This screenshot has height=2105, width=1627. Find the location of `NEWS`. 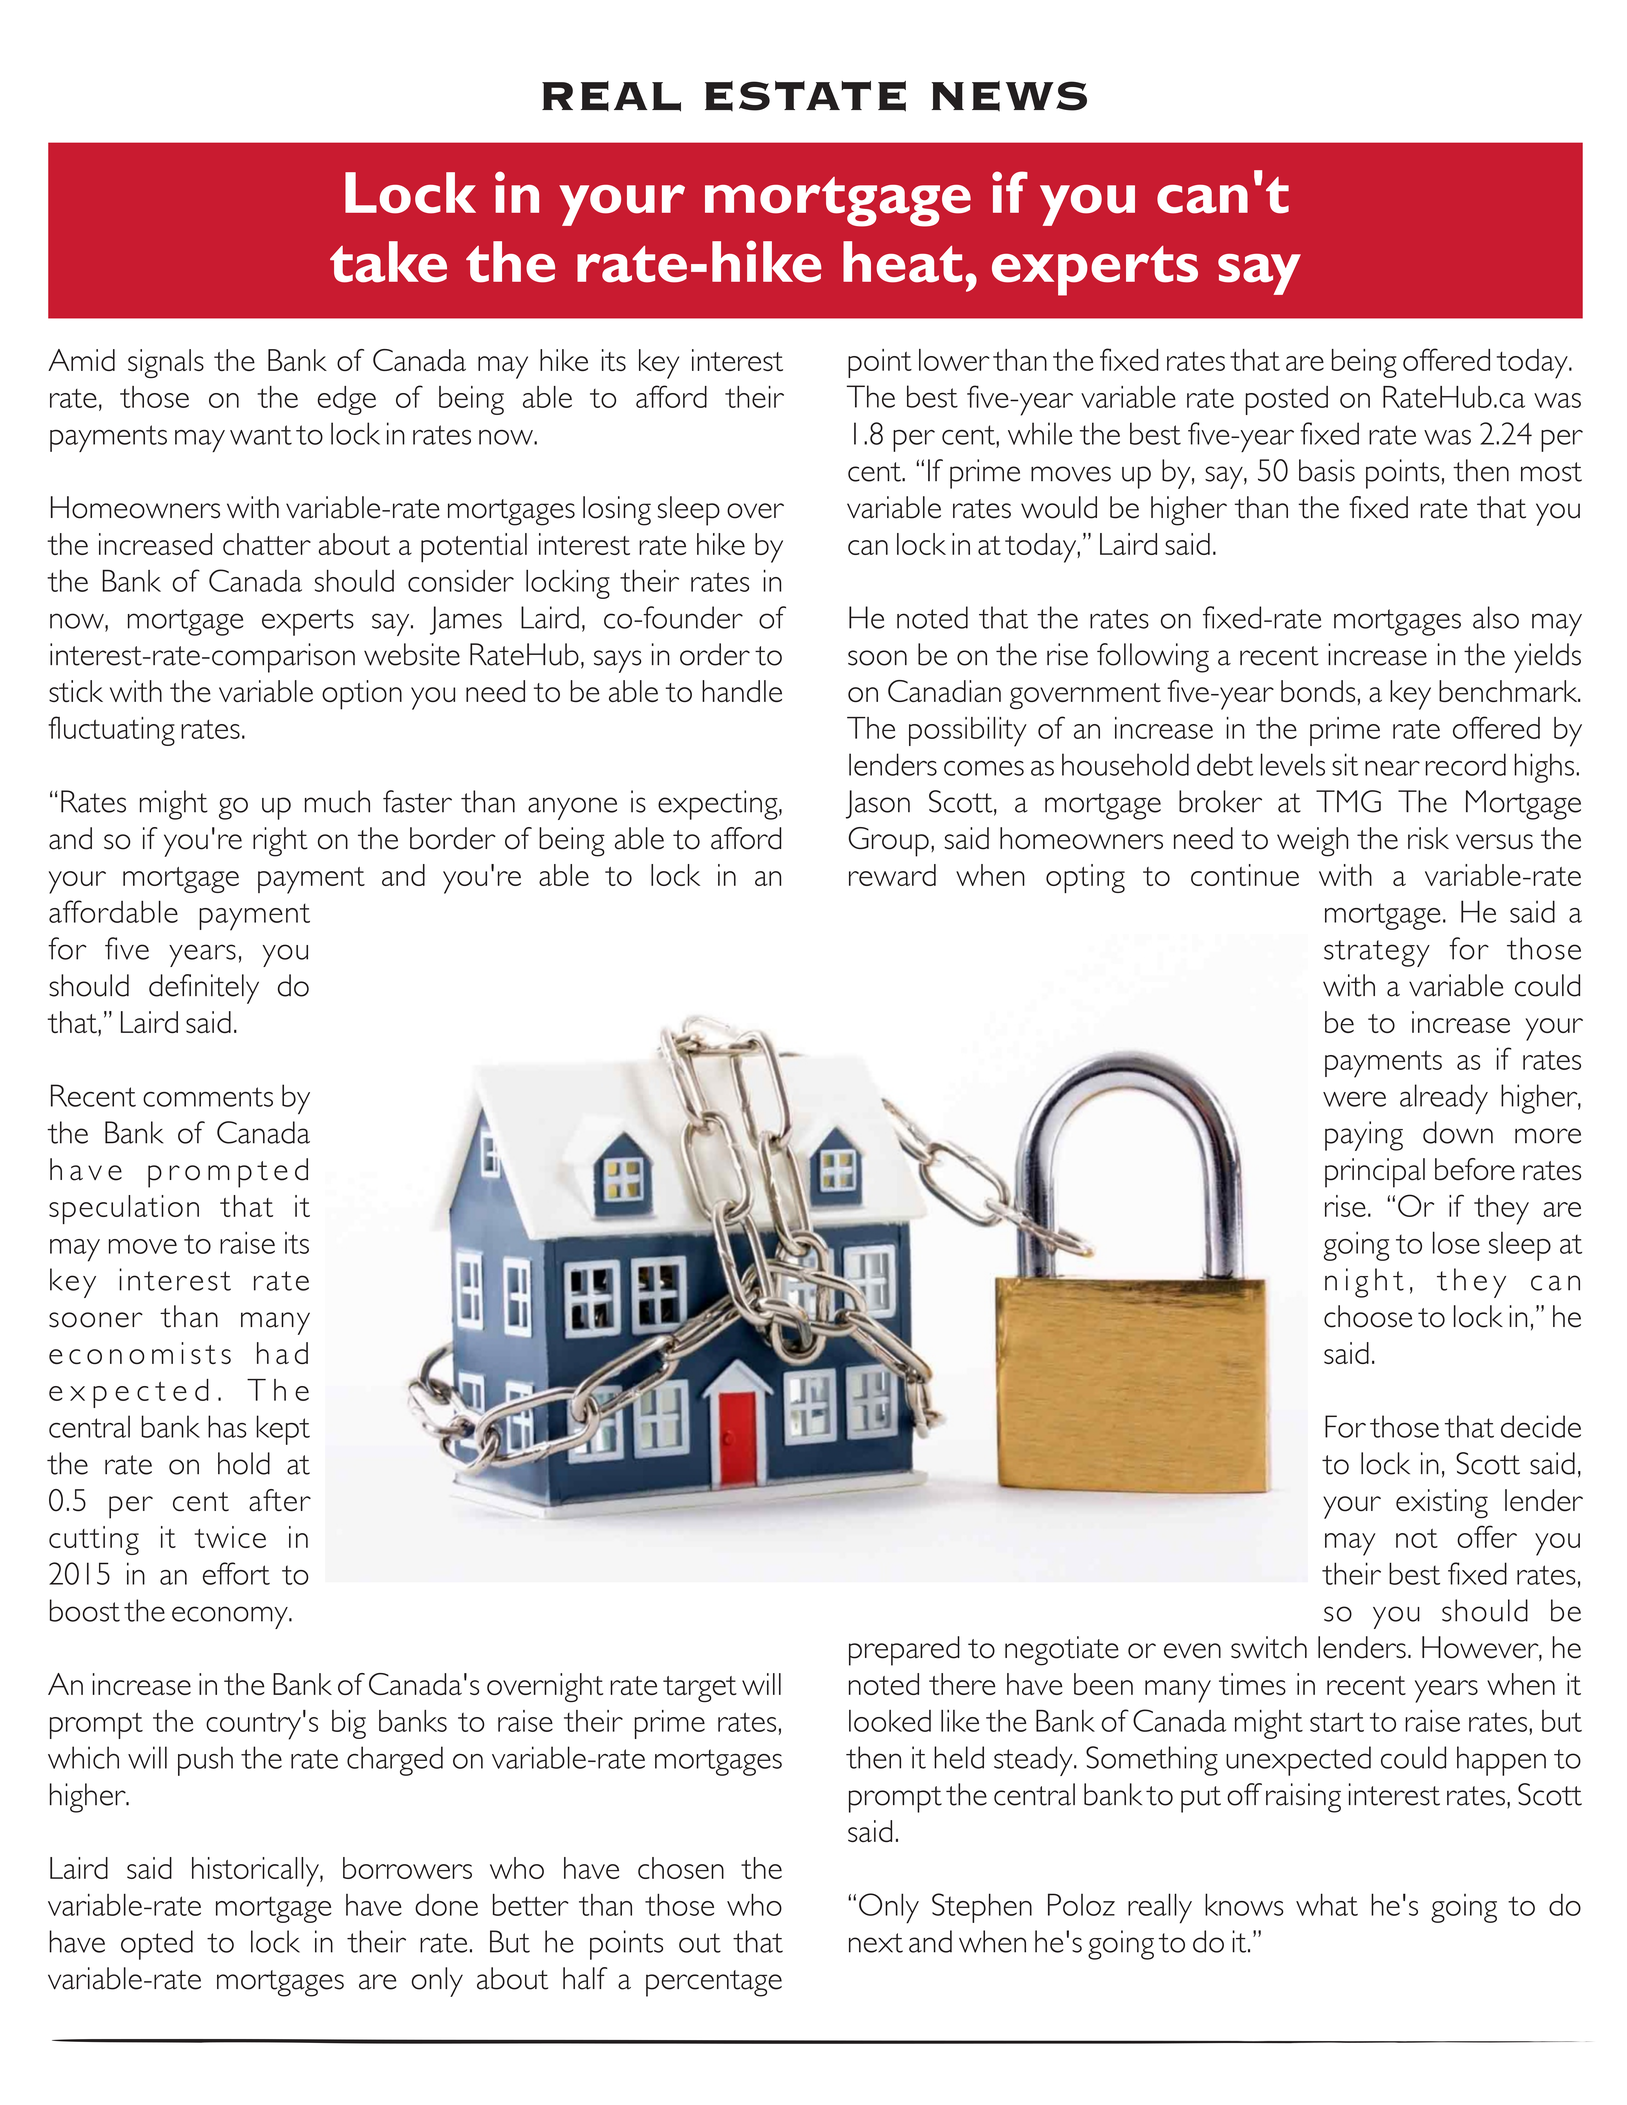

NEWS is located at coordinates (1009, 96).
